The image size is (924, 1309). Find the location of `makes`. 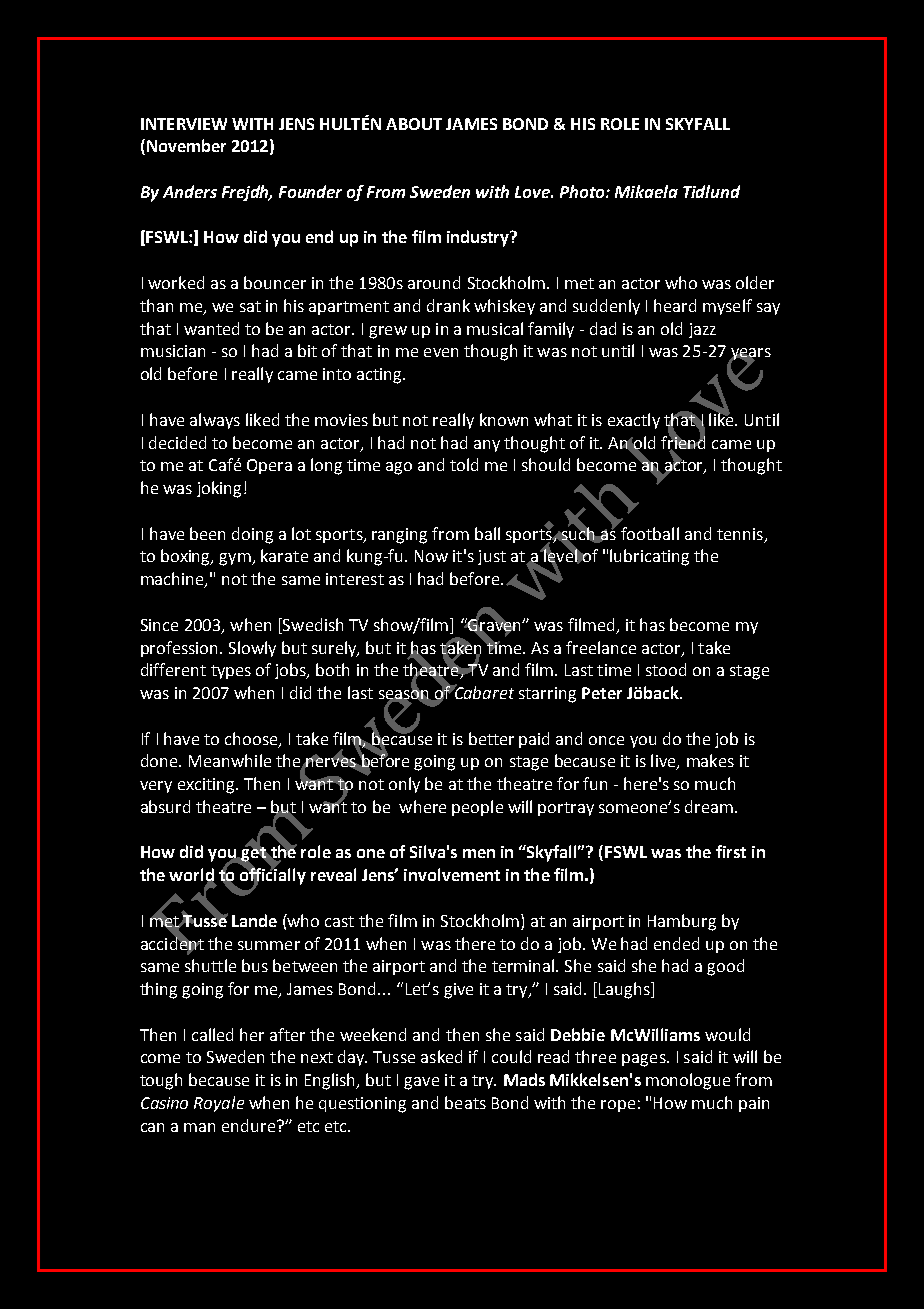

makes is located at coordinates (710, 760).
